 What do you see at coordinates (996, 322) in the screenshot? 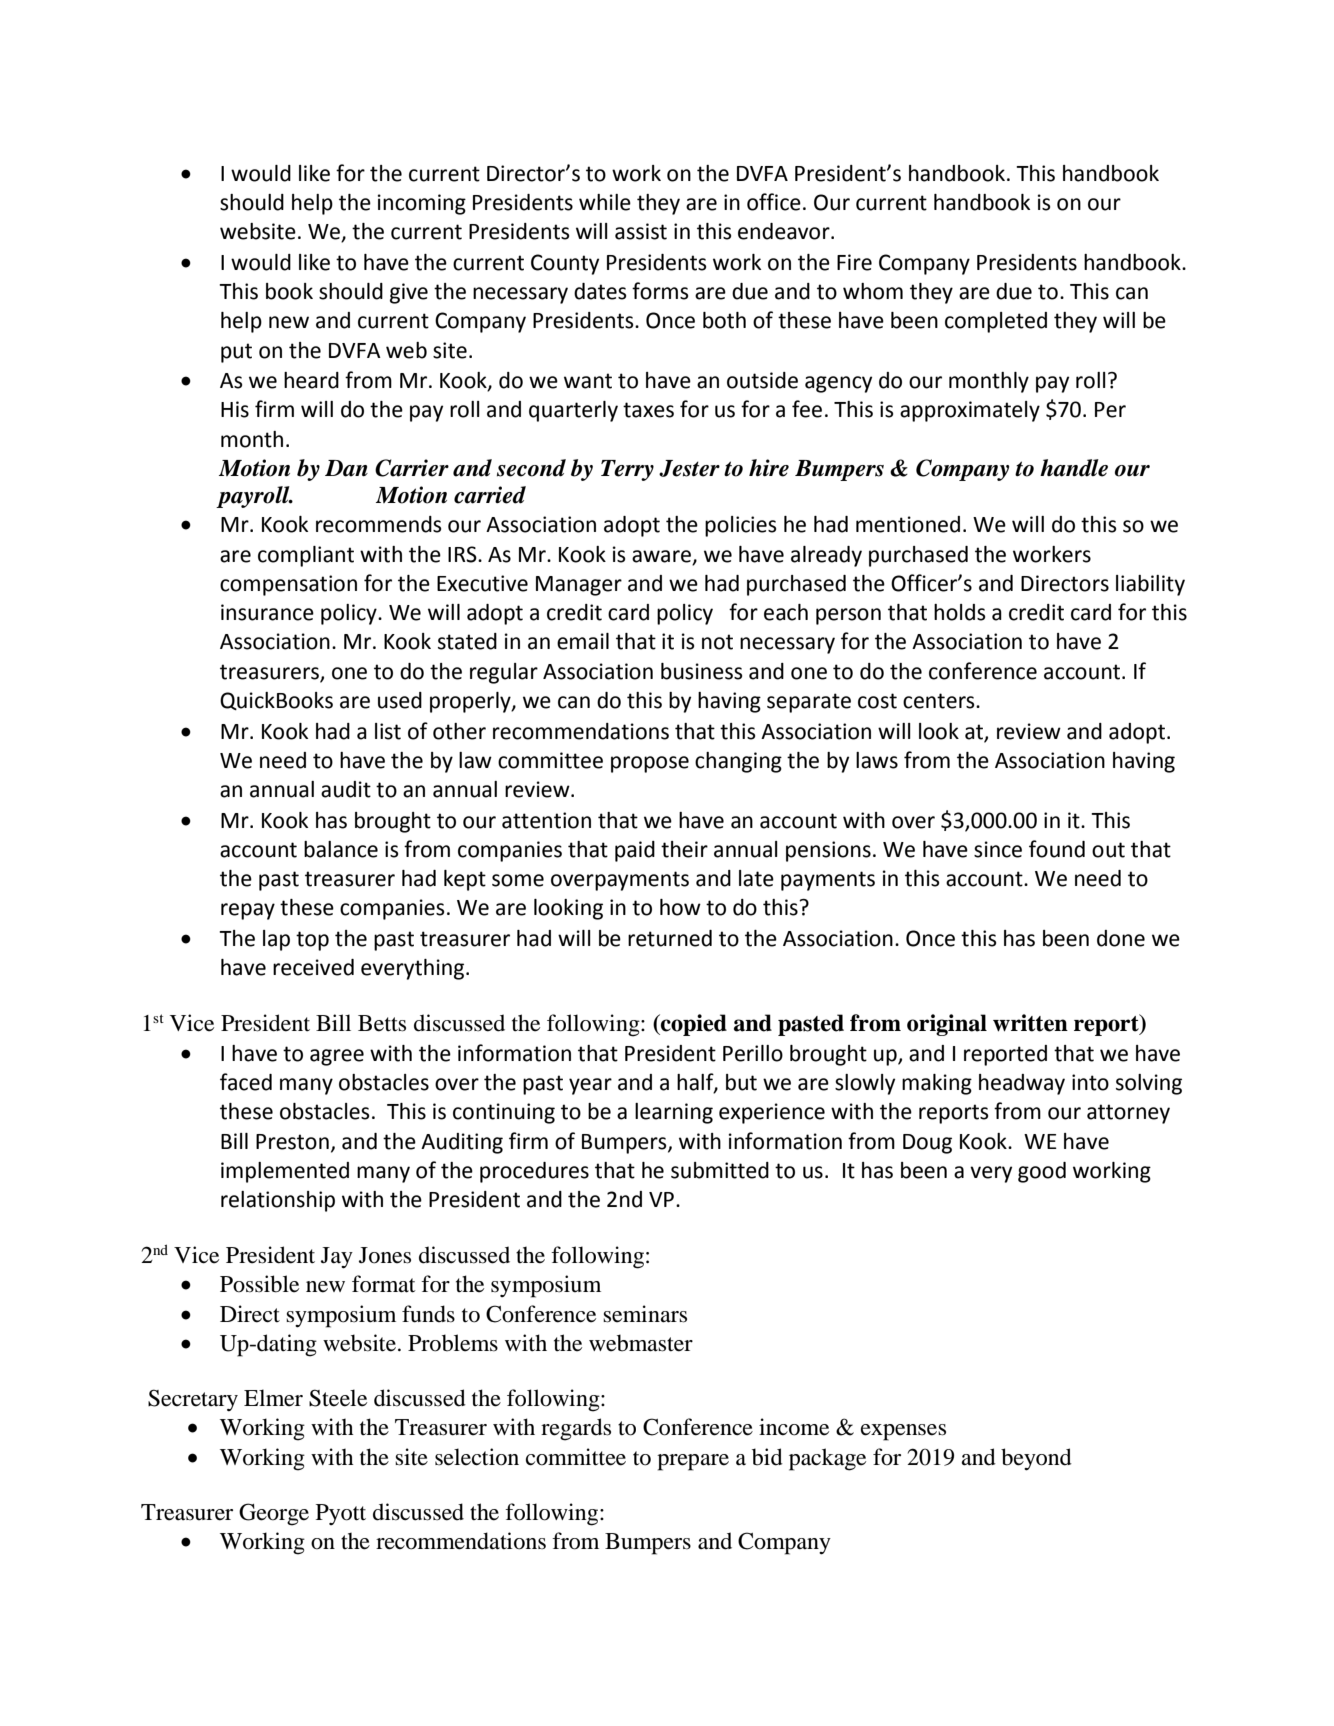
I see `completed` at bounding box center [996, 322].
